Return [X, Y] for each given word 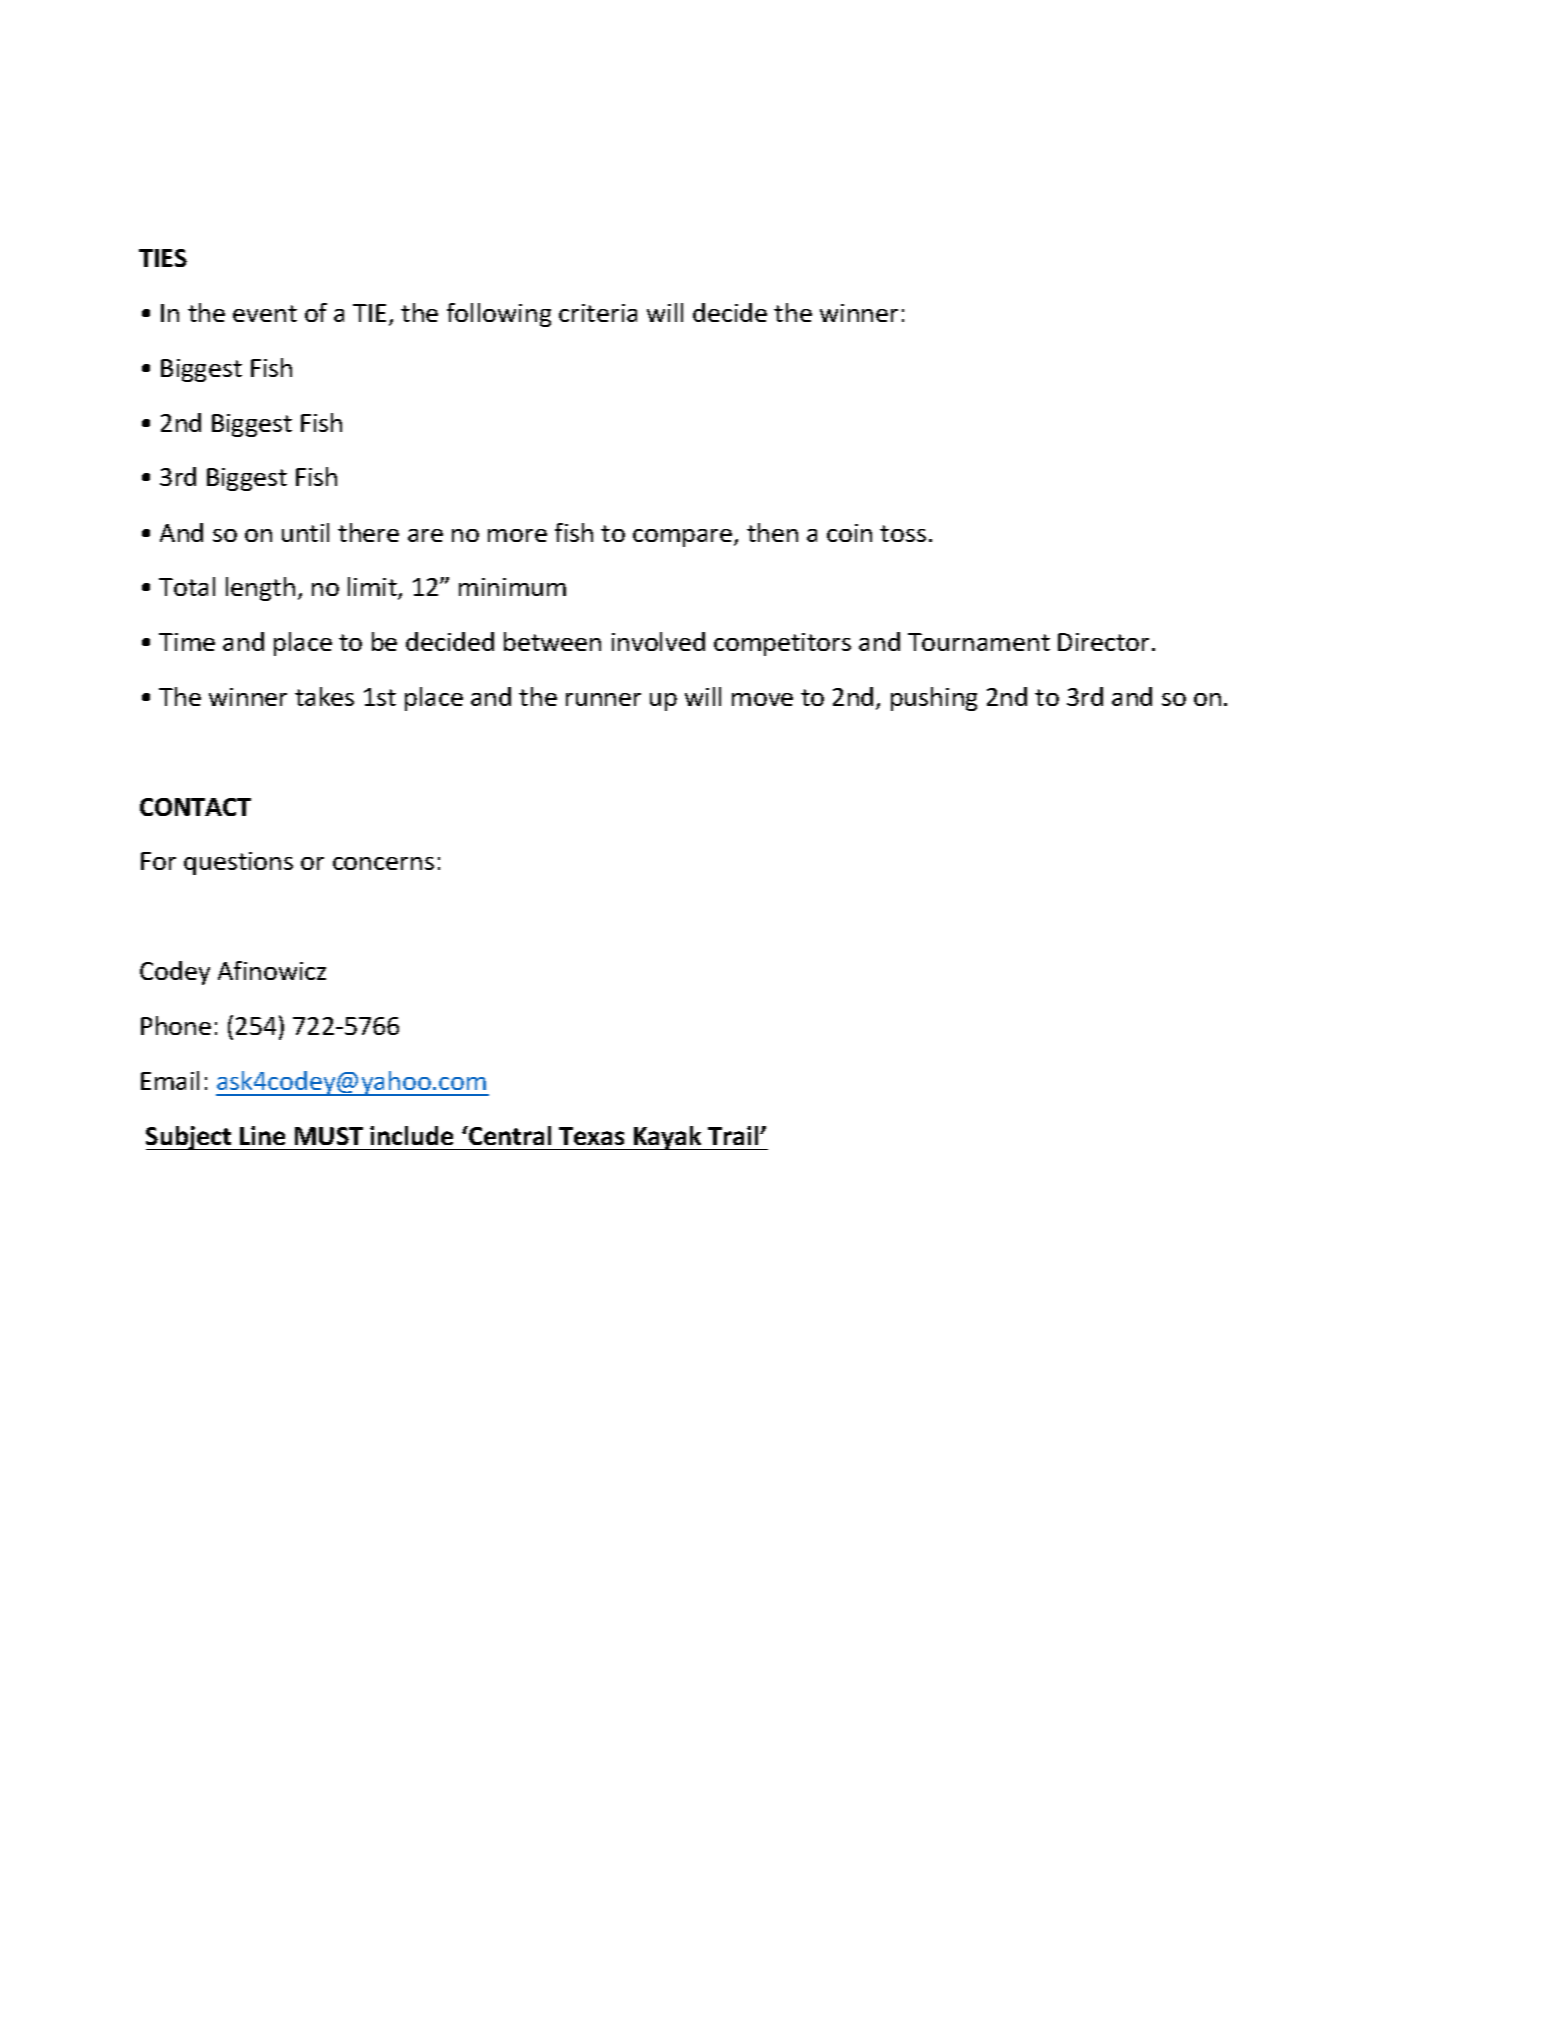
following [499, 315]
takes [324, 696]
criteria [598, 313]
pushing [934, 699]
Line [262, 1135]
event [265, 313]
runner [603, 699]
